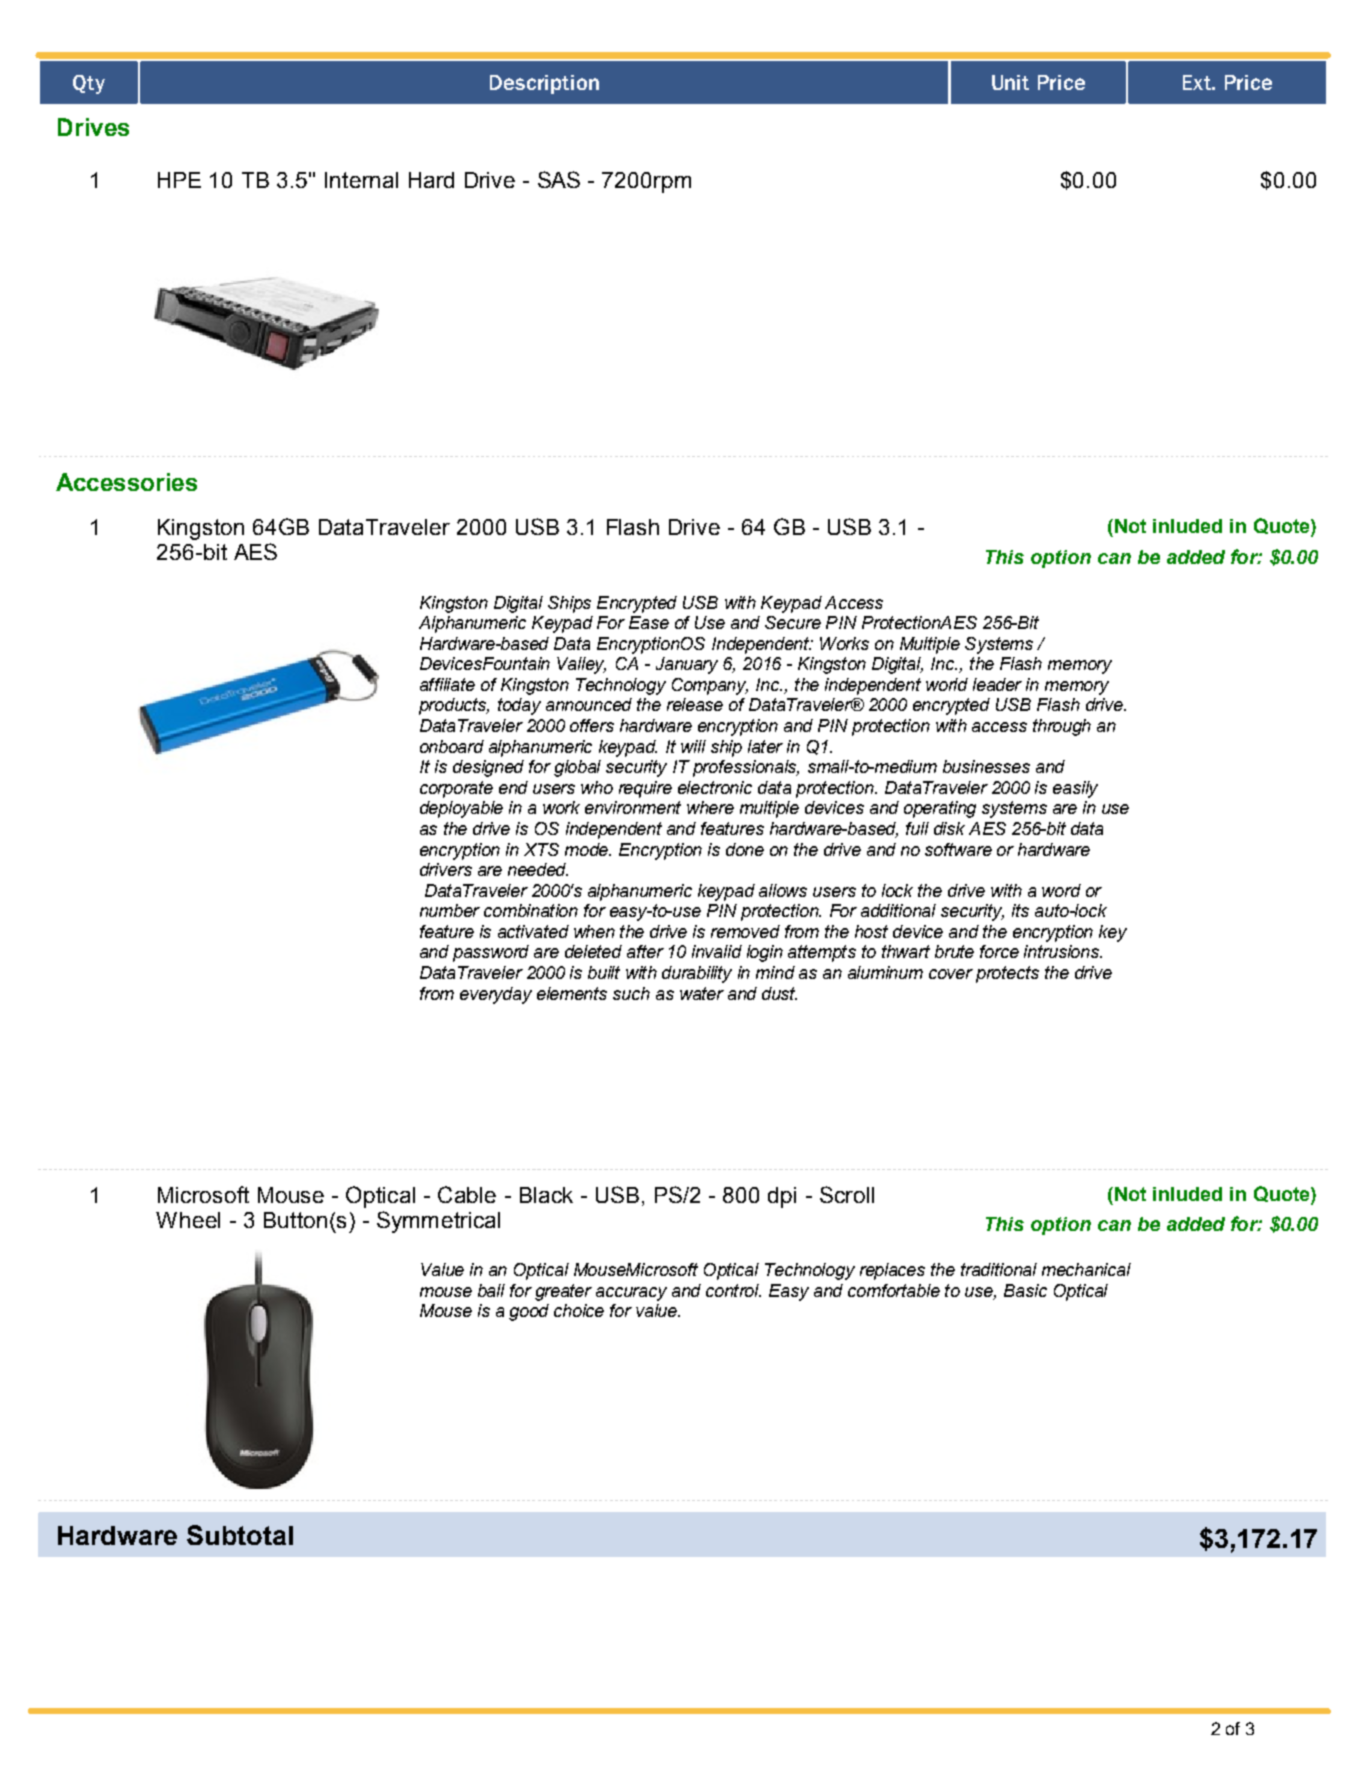 Image resolution: width=1367 pixels, height=1769 pixels. I want to click on everyday, so click(496, 995).
